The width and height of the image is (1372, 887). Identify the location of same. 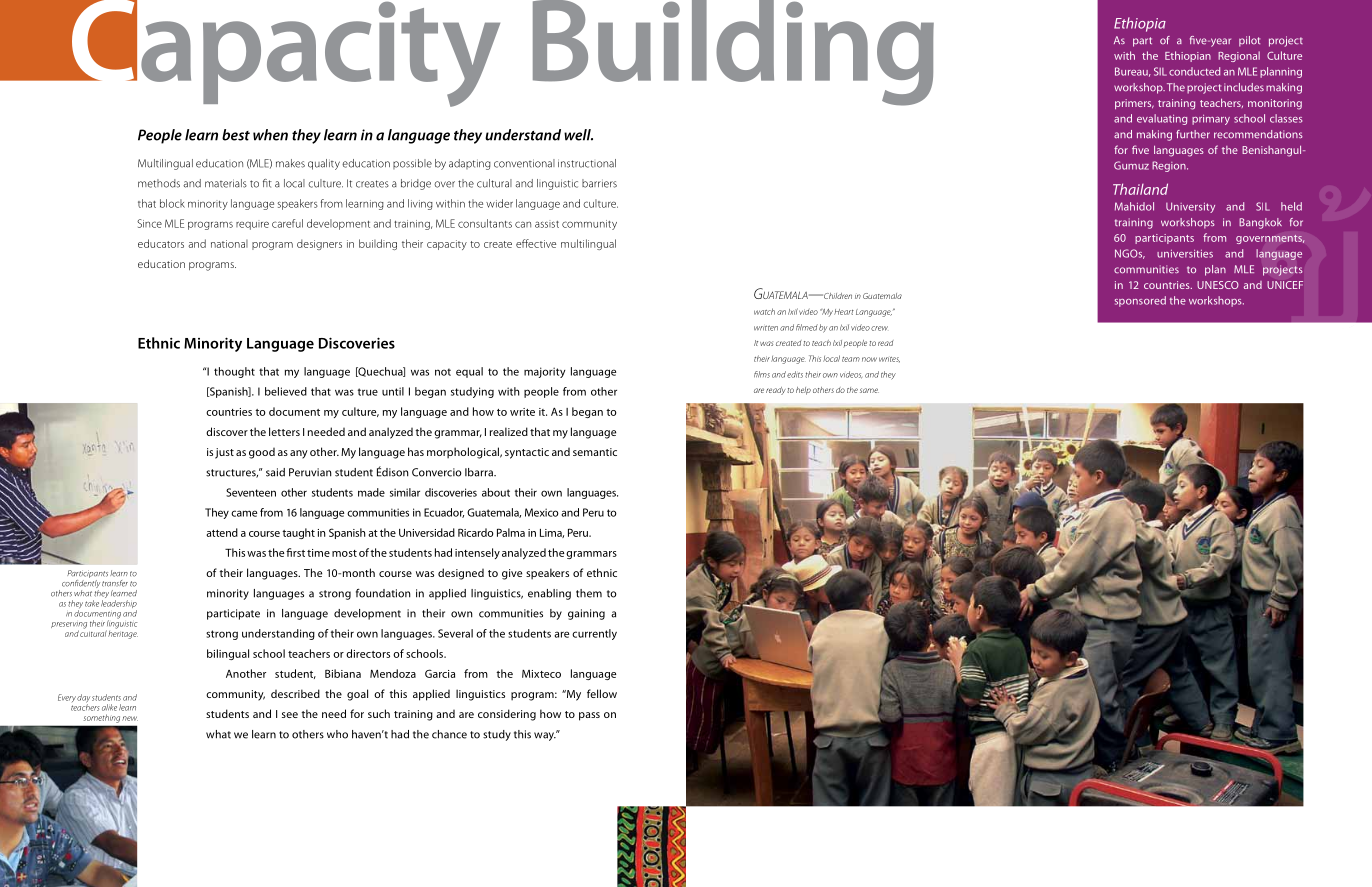
(869, 390).
